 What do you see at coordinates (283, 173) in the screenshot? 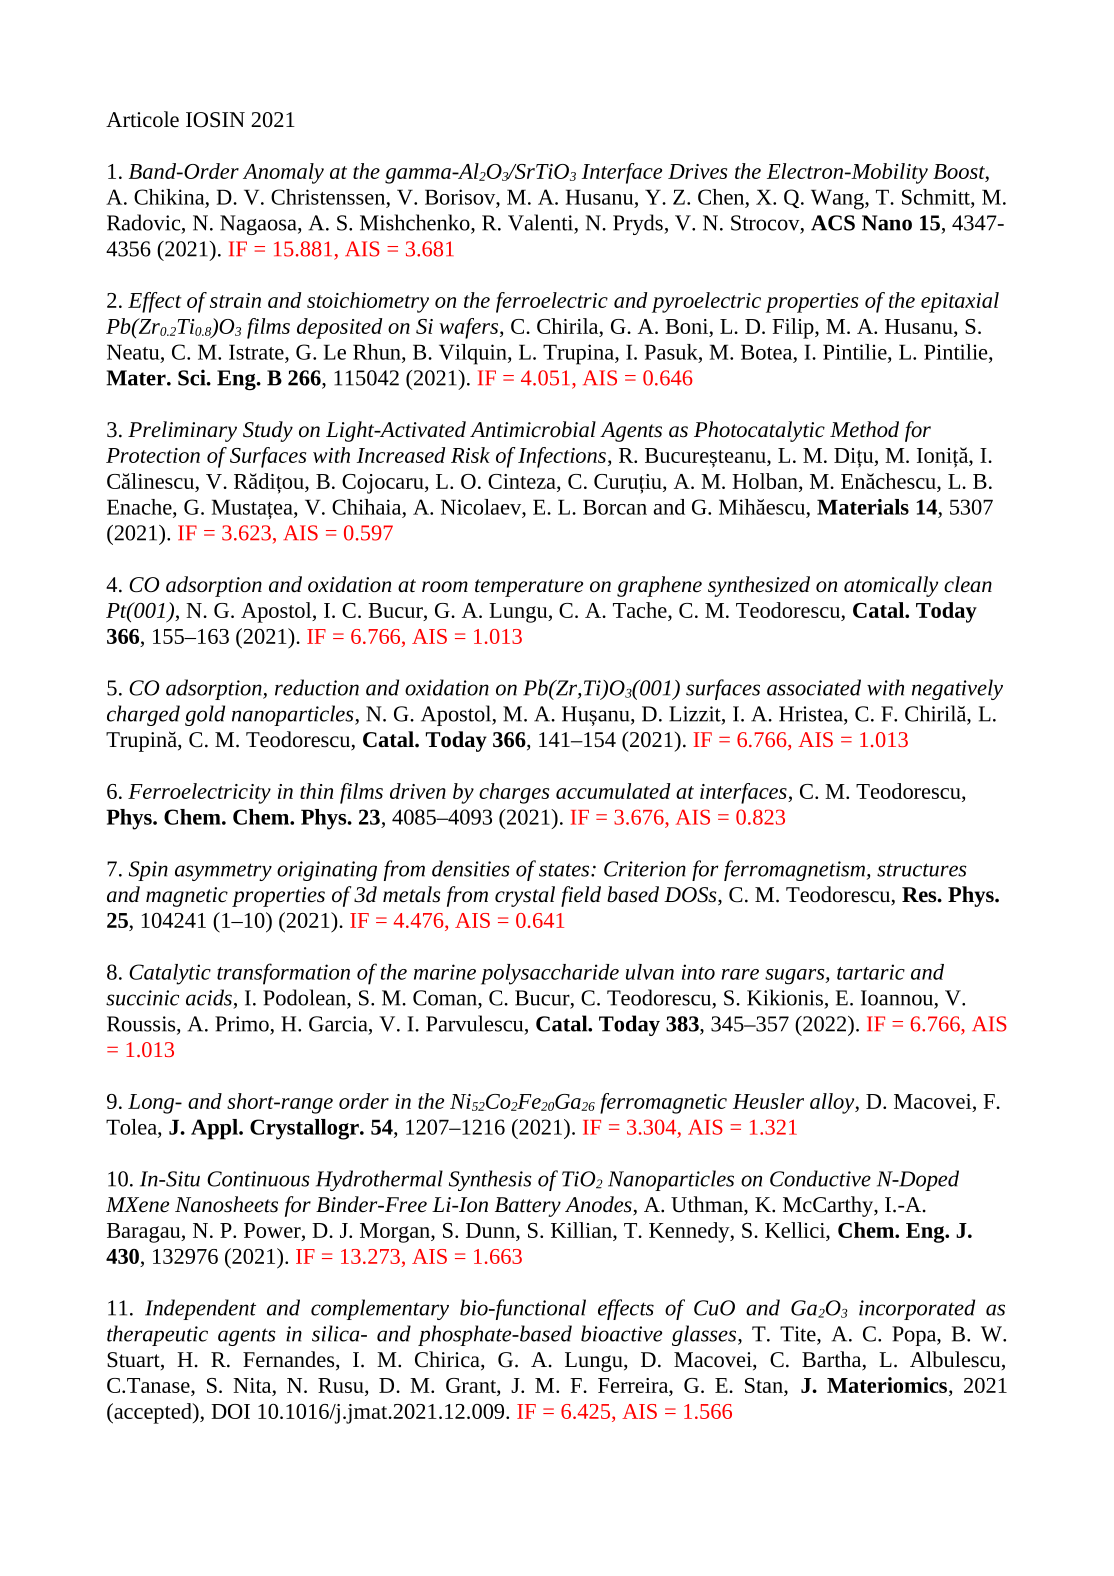
I see `Anomaly` at bounding box center [283, 173].
